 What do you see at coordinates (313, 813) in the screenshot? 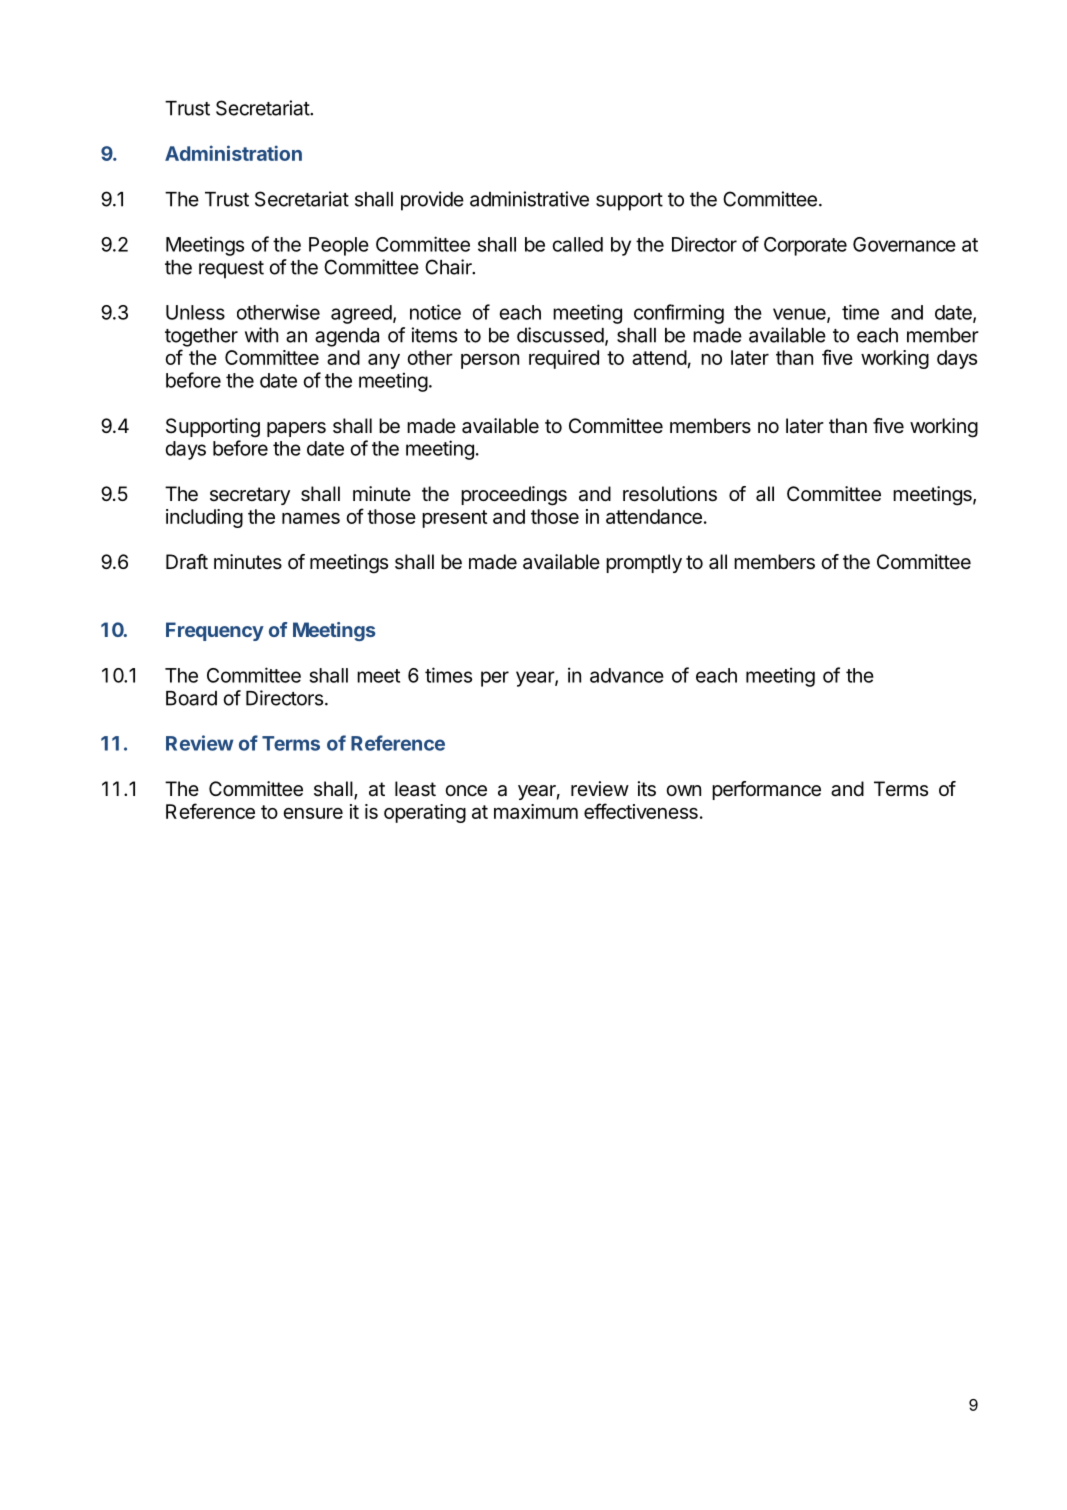
I see `ensure` at bounding box center [313, 813].
